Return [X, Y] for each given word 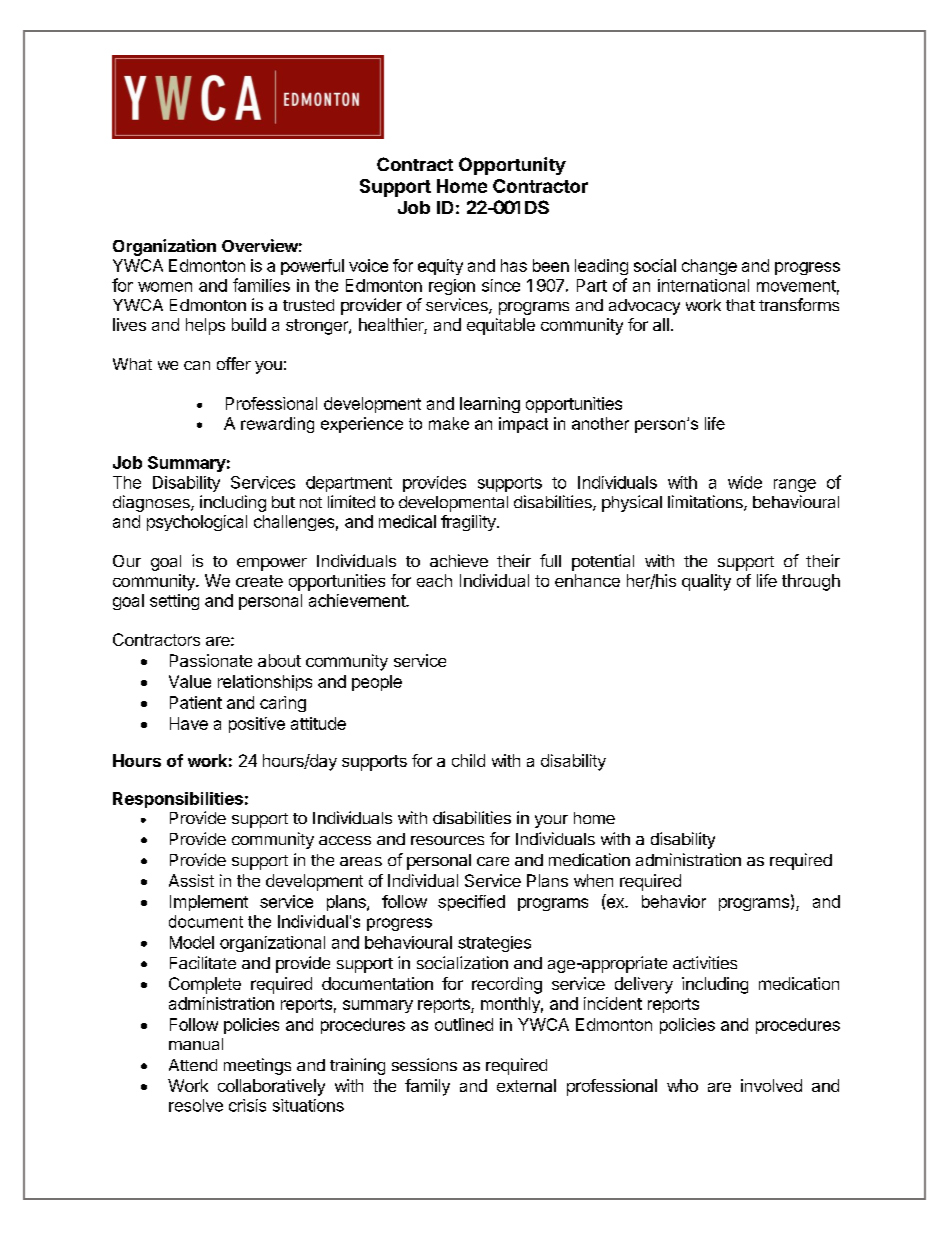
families [261, 285]
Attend [193, 1065]
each [434, 580]
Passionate [211, 660]
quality [706, 582]
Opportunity [512, 166]
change [709, 267]
